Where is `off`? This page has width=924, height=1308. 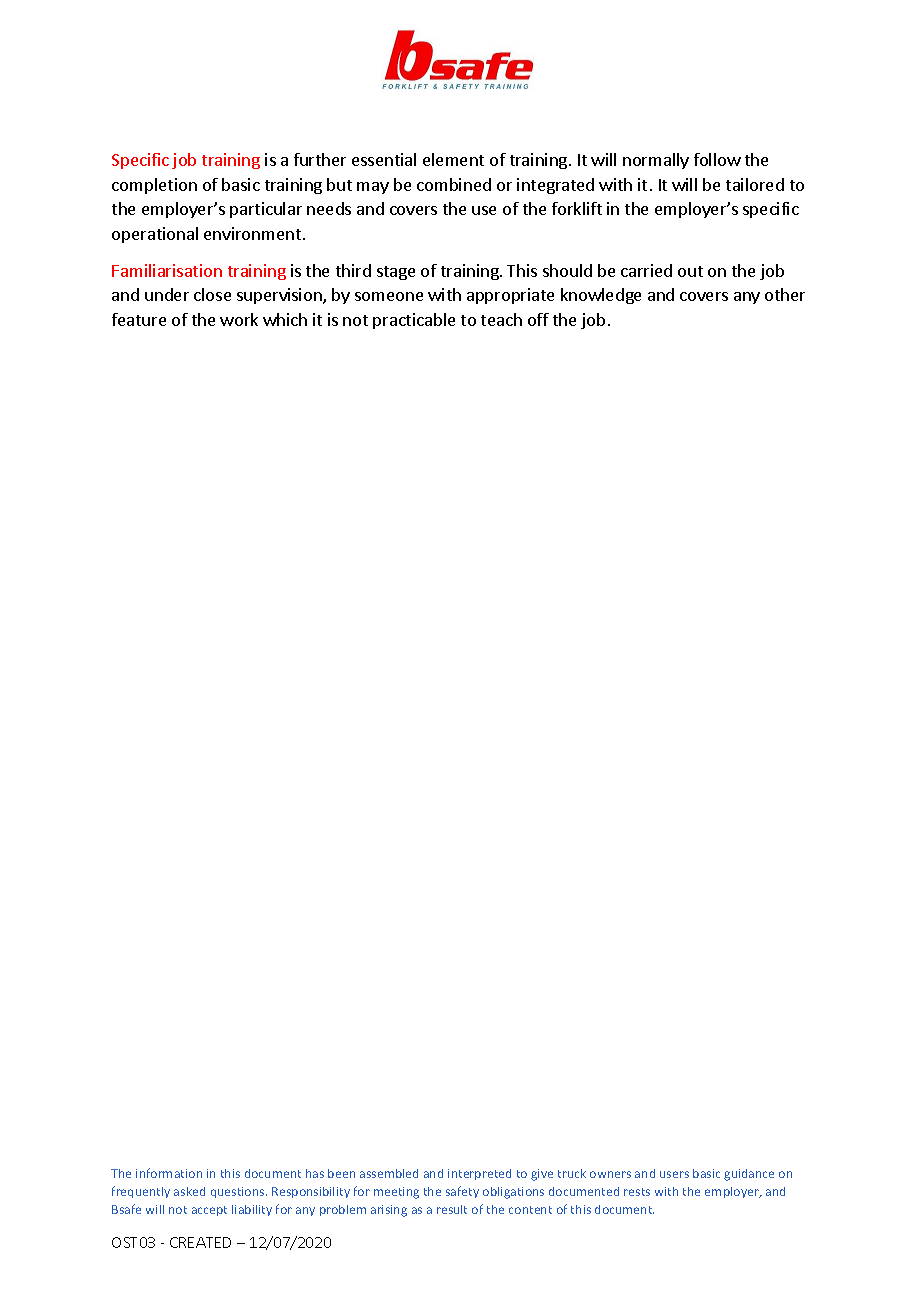
off is located at coordinates (538, 319).
